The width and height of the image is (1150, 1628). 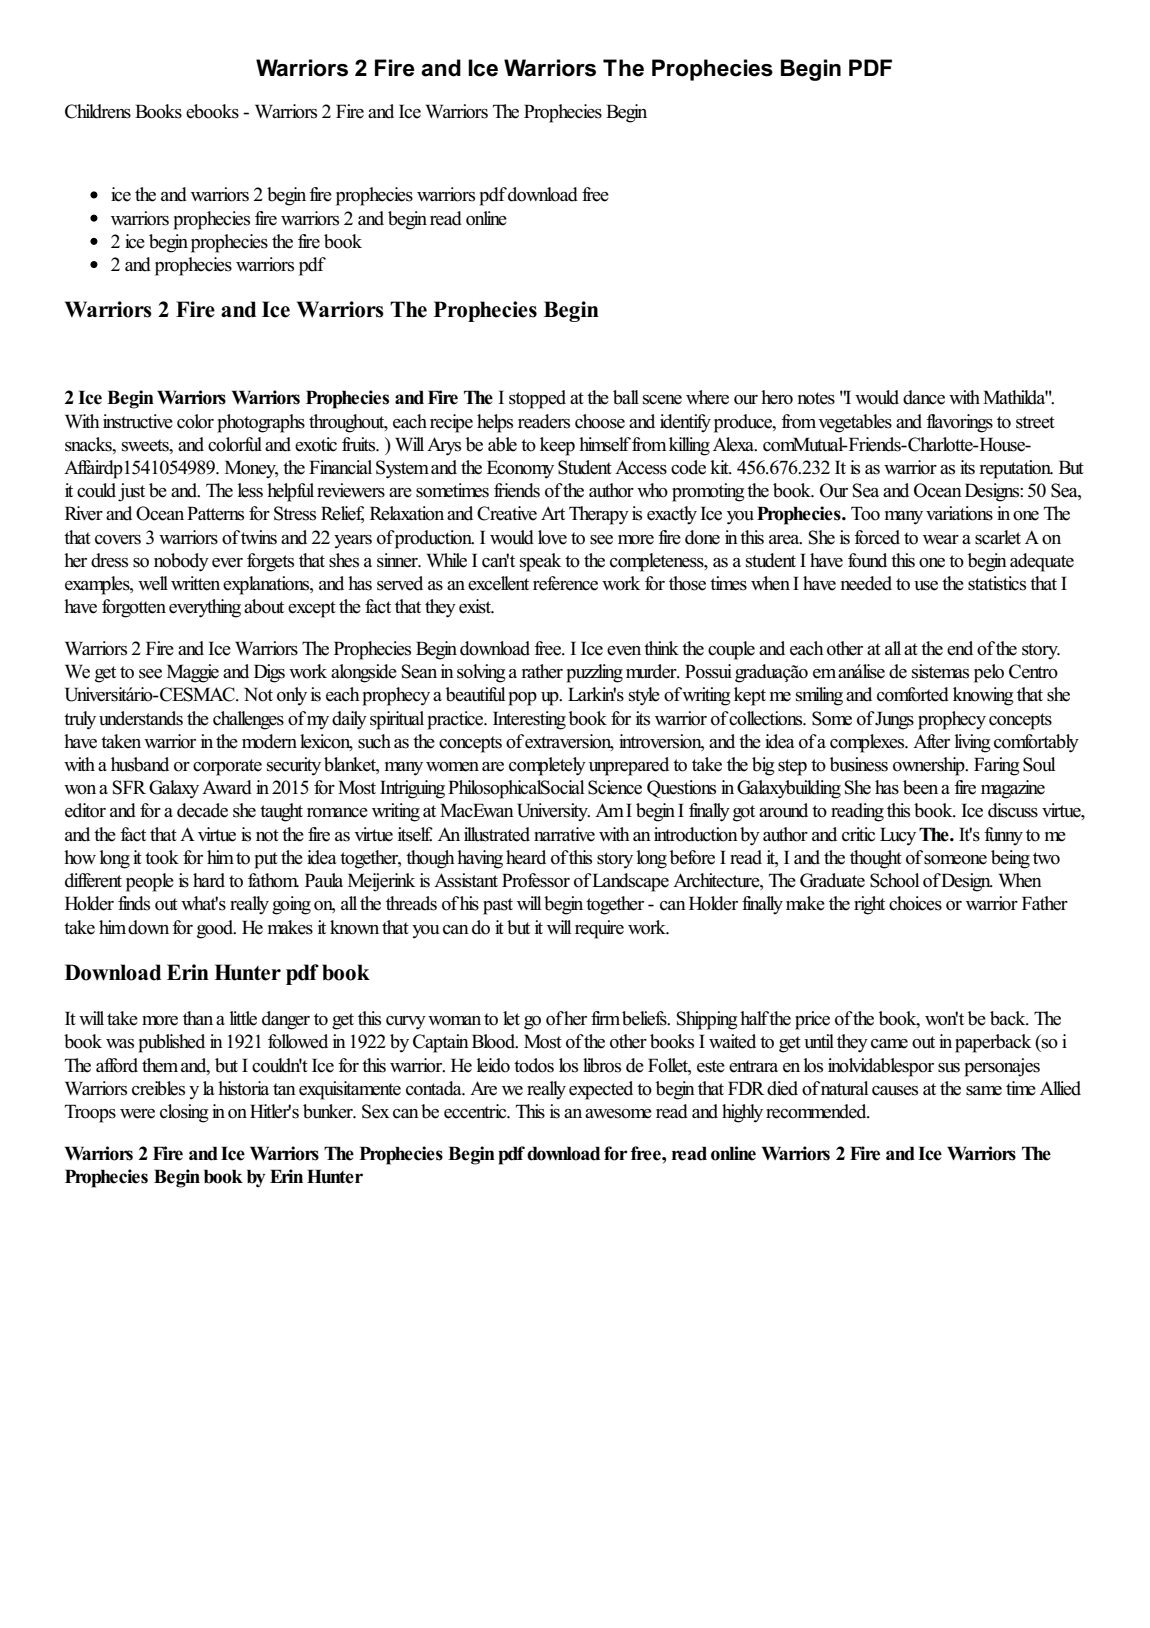 I want to click on dance, so click(x=924, y=397).
